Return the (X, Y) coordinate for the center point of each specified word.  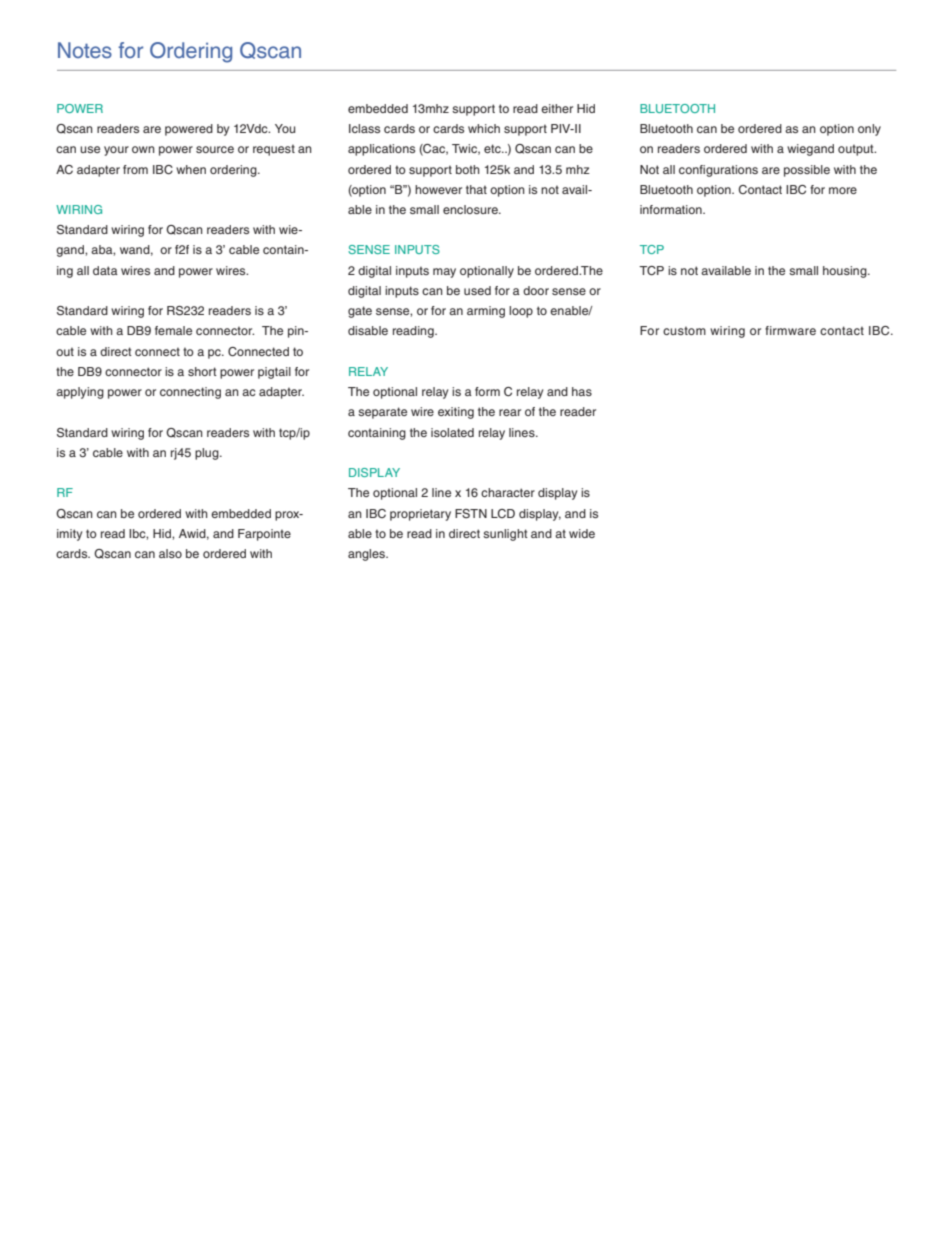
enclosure (471, 209)
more (843, 190)
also (170, 553)
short (202, 371)
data (105, 270)
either (557, 108)
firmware (790, 330)
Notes (85, 50)
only (869, 130)
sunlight (505, 535)
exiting (456, 413)
